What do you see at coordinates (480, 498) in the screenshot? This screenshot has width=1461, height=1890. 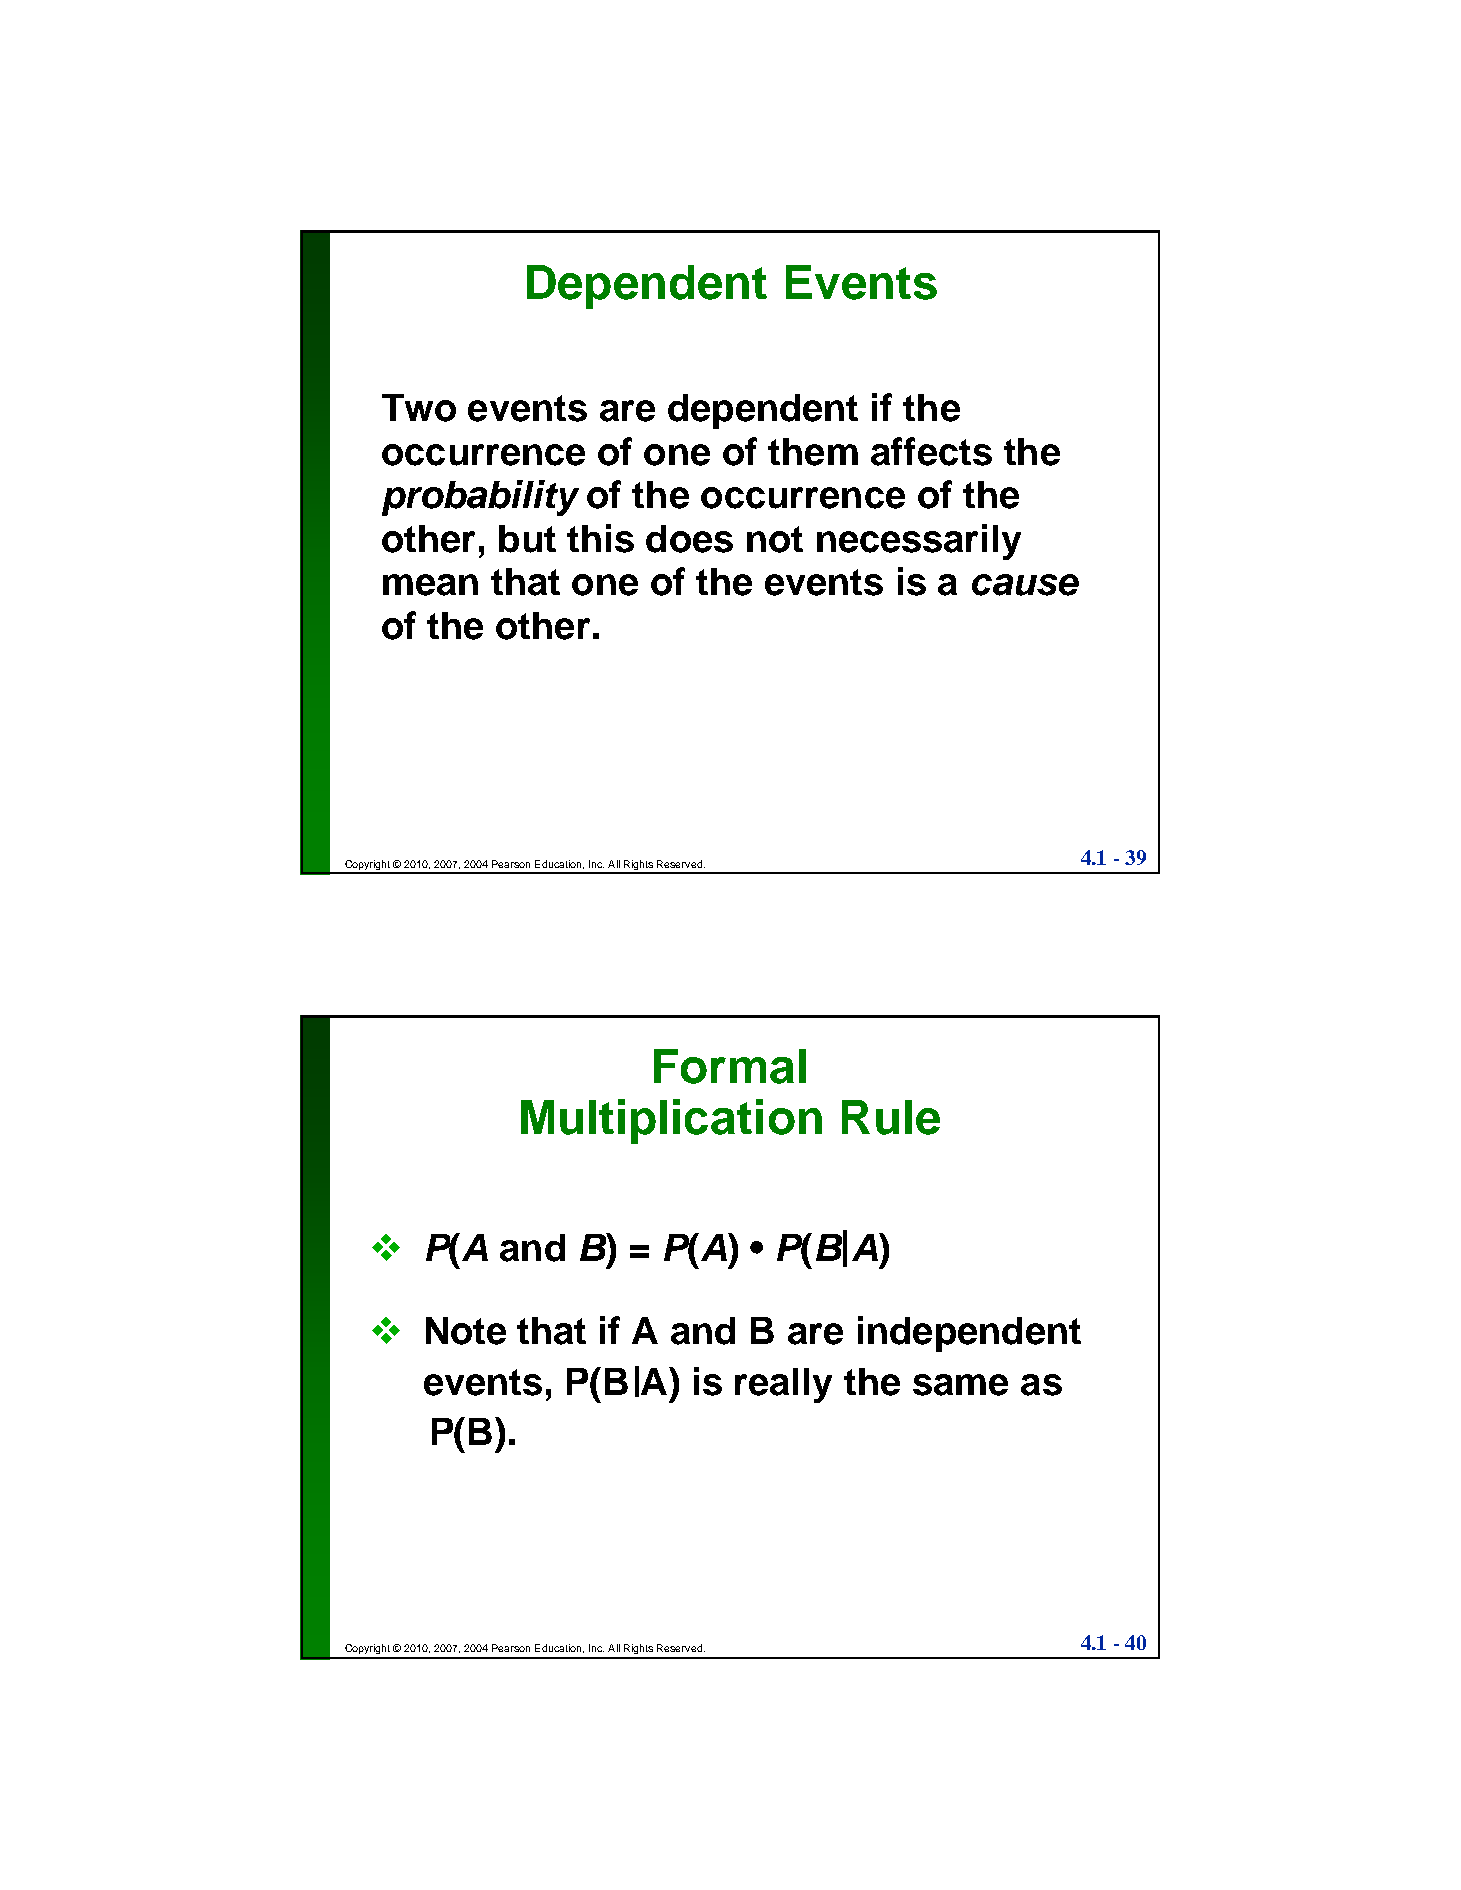 I see `probability` at bounding box center [480, 498].
